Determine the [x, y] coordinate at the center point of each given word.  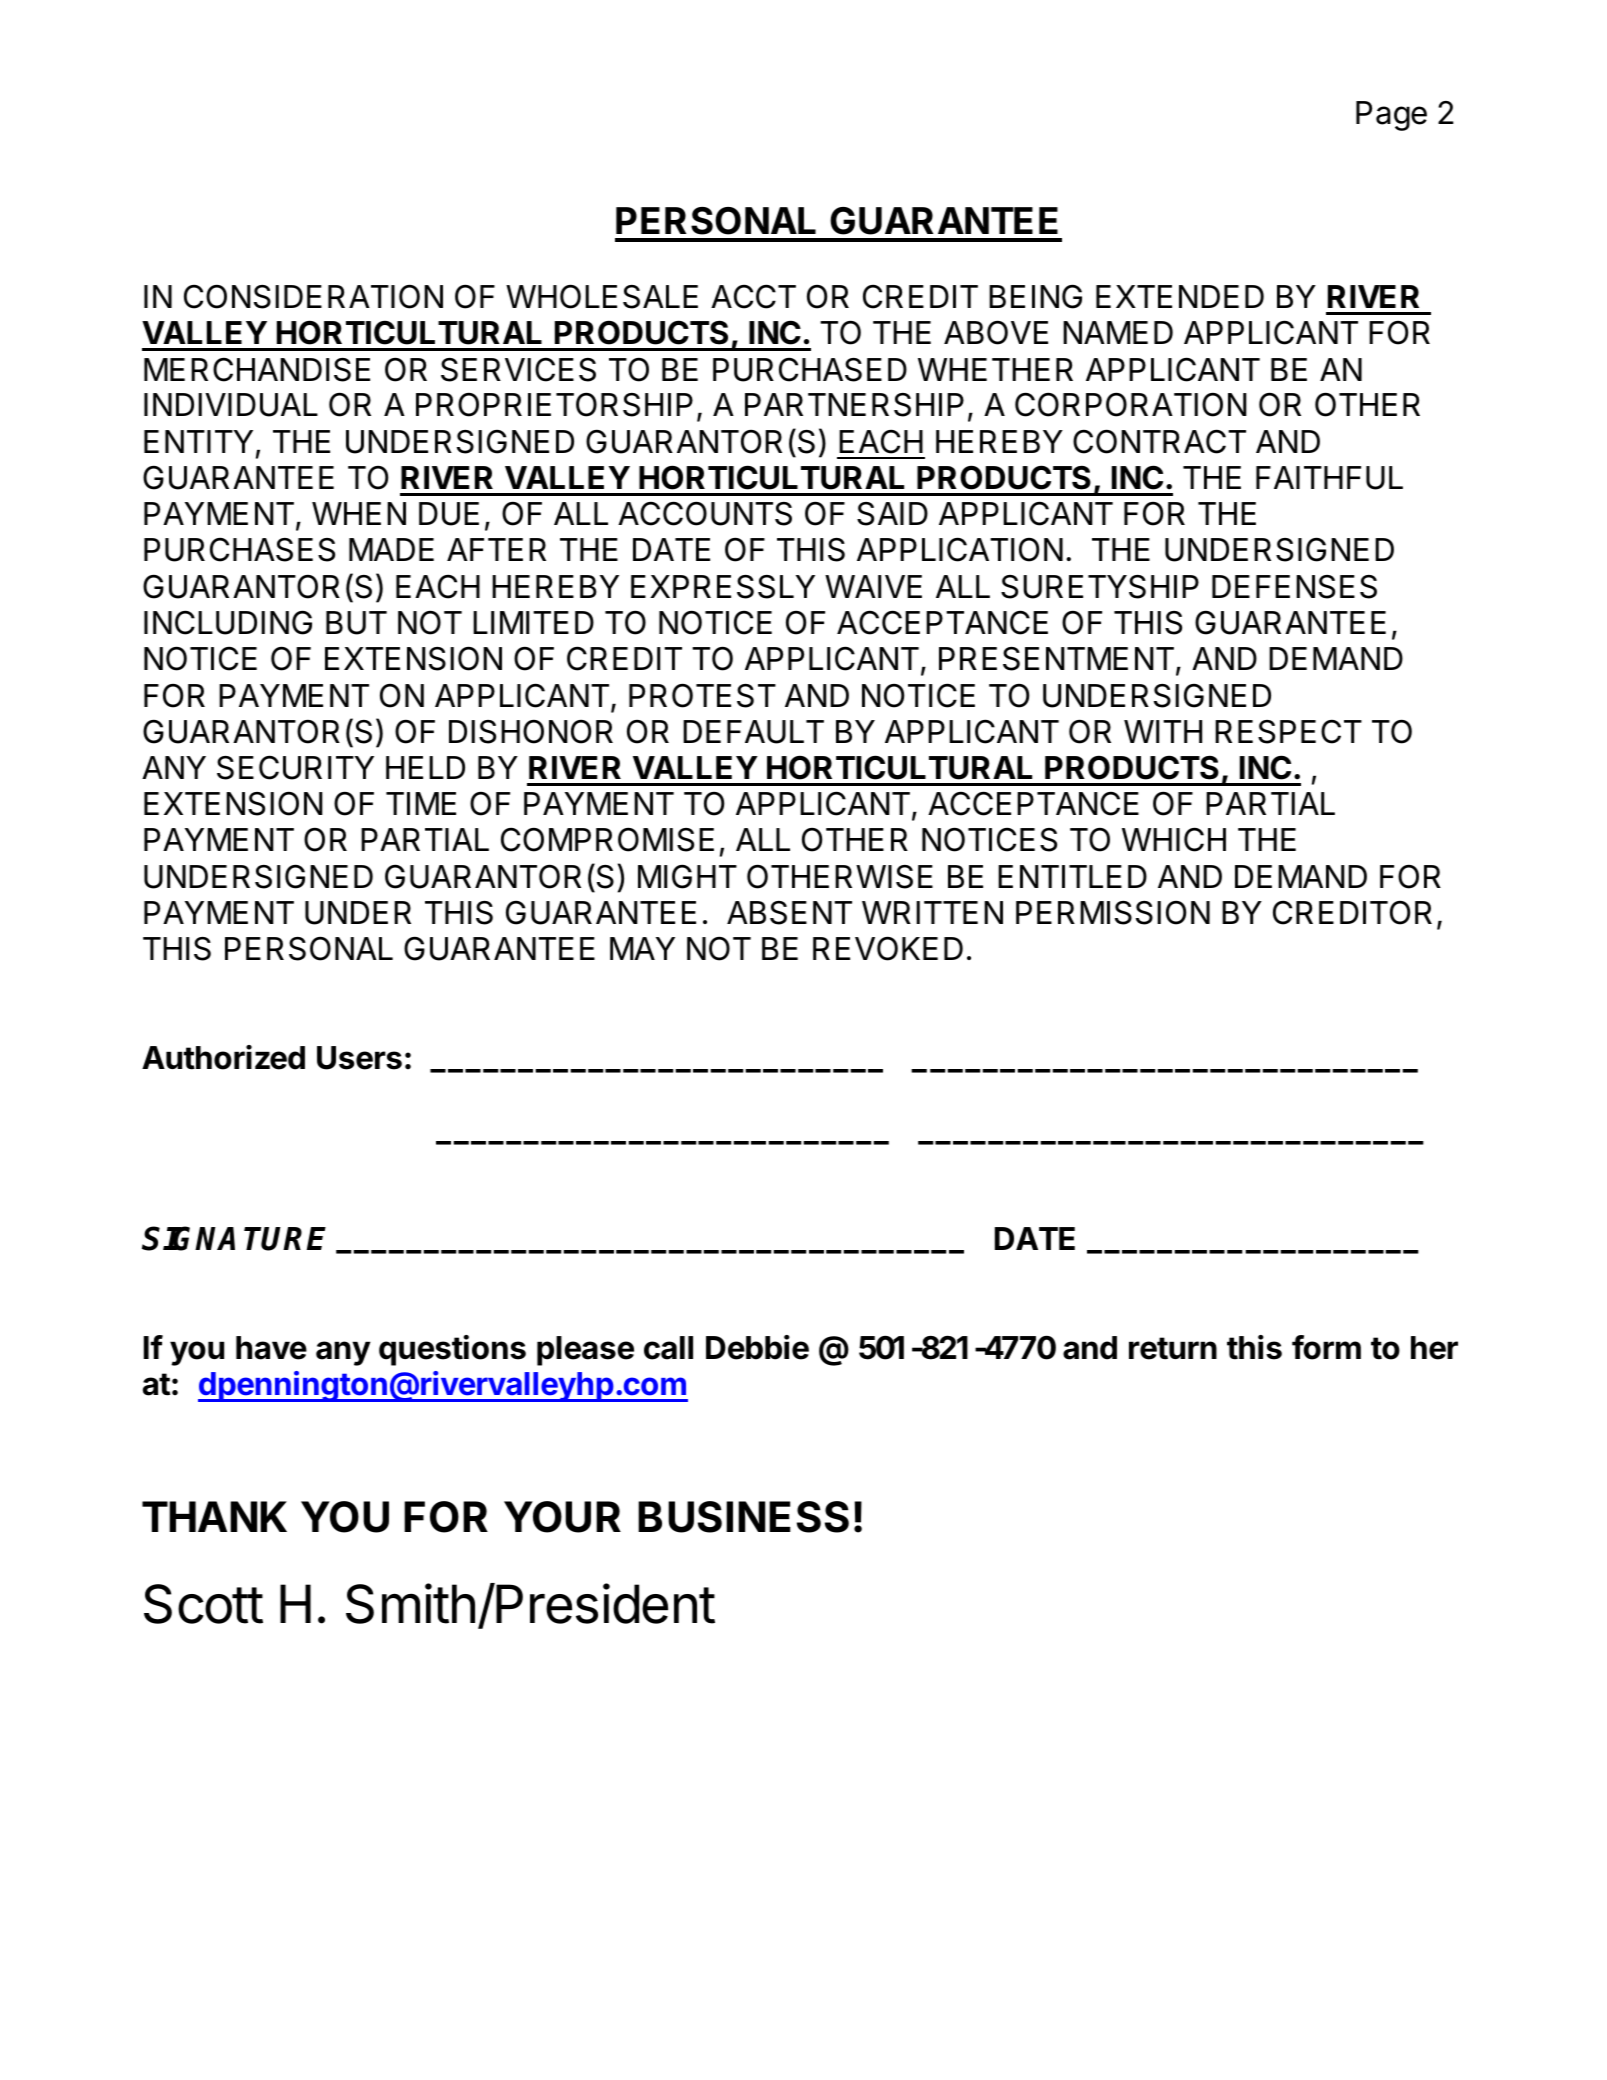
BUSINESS [743, 1517]
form [1326, 1347]
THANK [214, 1516]
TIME [421, 803]
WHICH [1174, 839]
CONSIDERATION [313, 296]
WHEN [359, 513]
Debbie [757, 1347]
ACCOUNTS [705, 513]
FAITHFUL [1329, 478]
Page [1391, 116]
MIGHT [687, 876]
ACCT [753, 296]
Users [359, 1058]
